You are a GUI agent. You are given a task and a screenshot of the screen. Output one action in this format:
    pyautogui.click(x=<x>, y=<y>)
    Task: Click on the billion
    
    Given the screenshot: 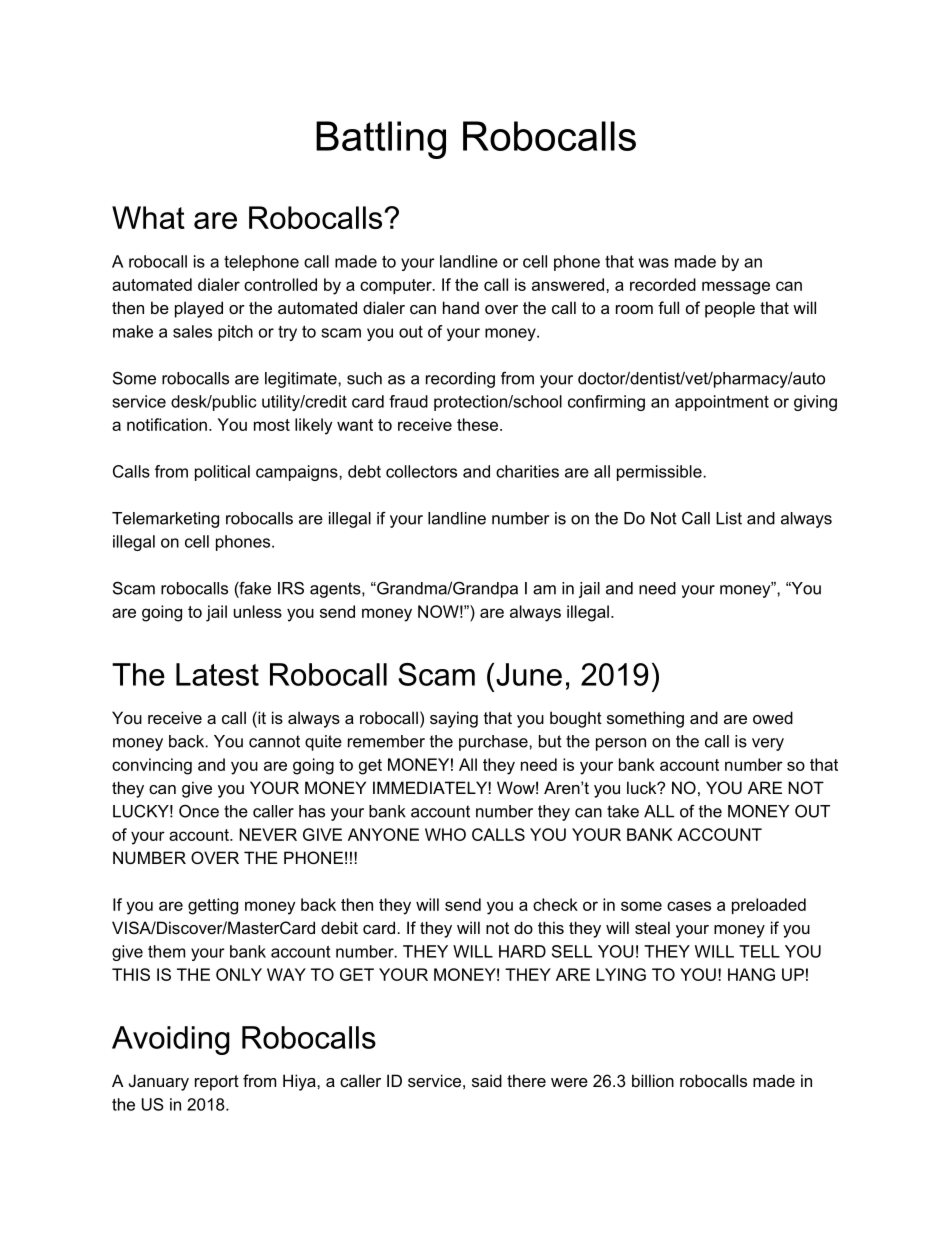 What is the action you would take?
    pyautogui.click(x=653, y=1080)
